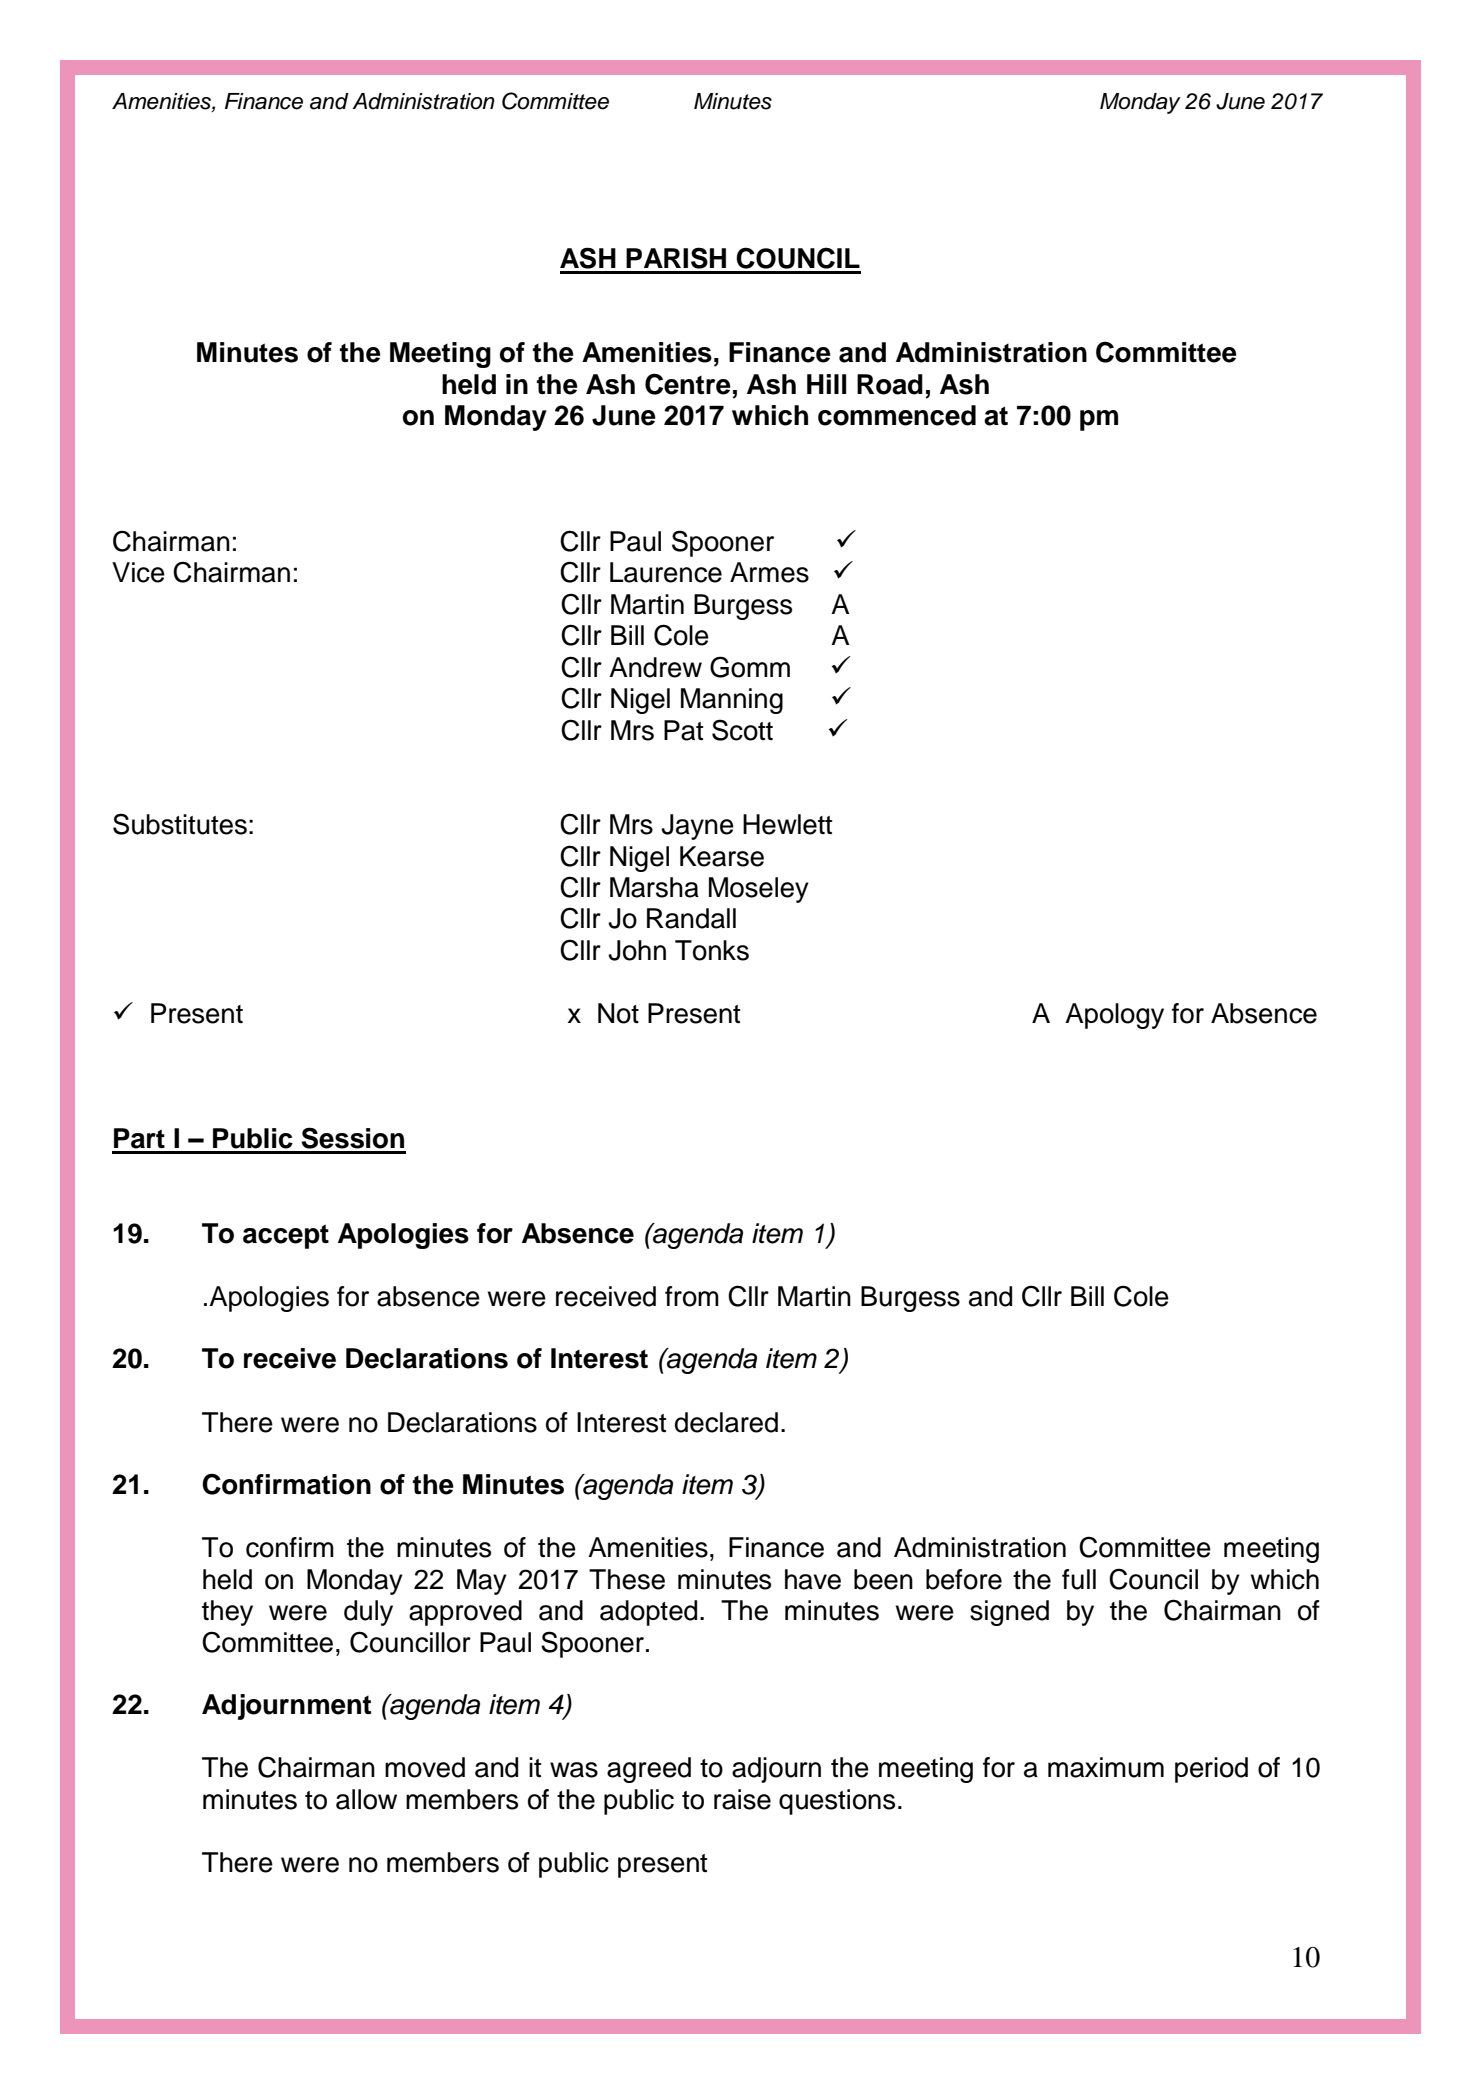  Describe the element at coordinates (1114, 1016) in the screenshot. I see `Apology` at that location.
